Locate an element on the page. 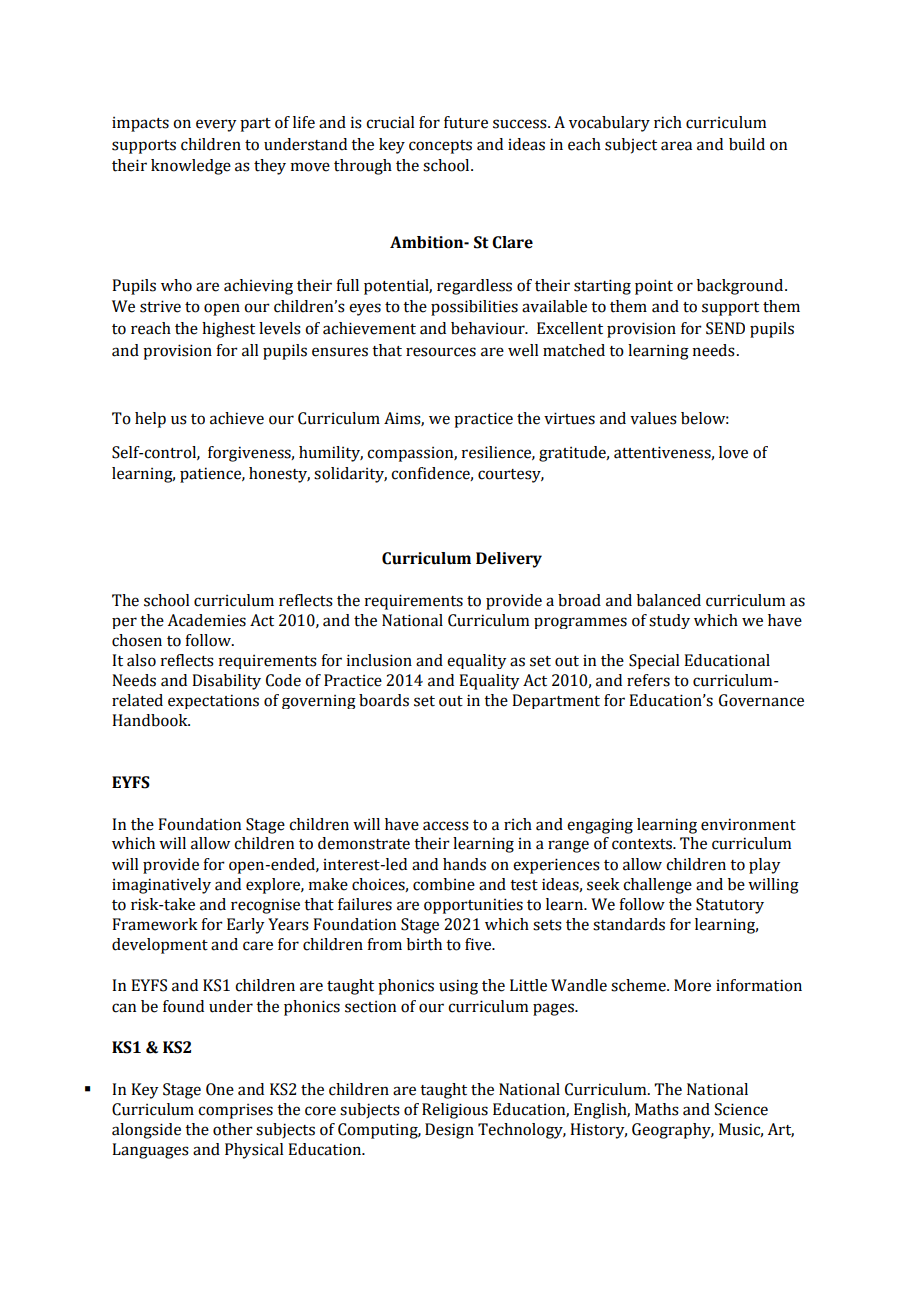 The width and height of the image is (924, 1307). knowledge is located at coordinates (191, 167).
